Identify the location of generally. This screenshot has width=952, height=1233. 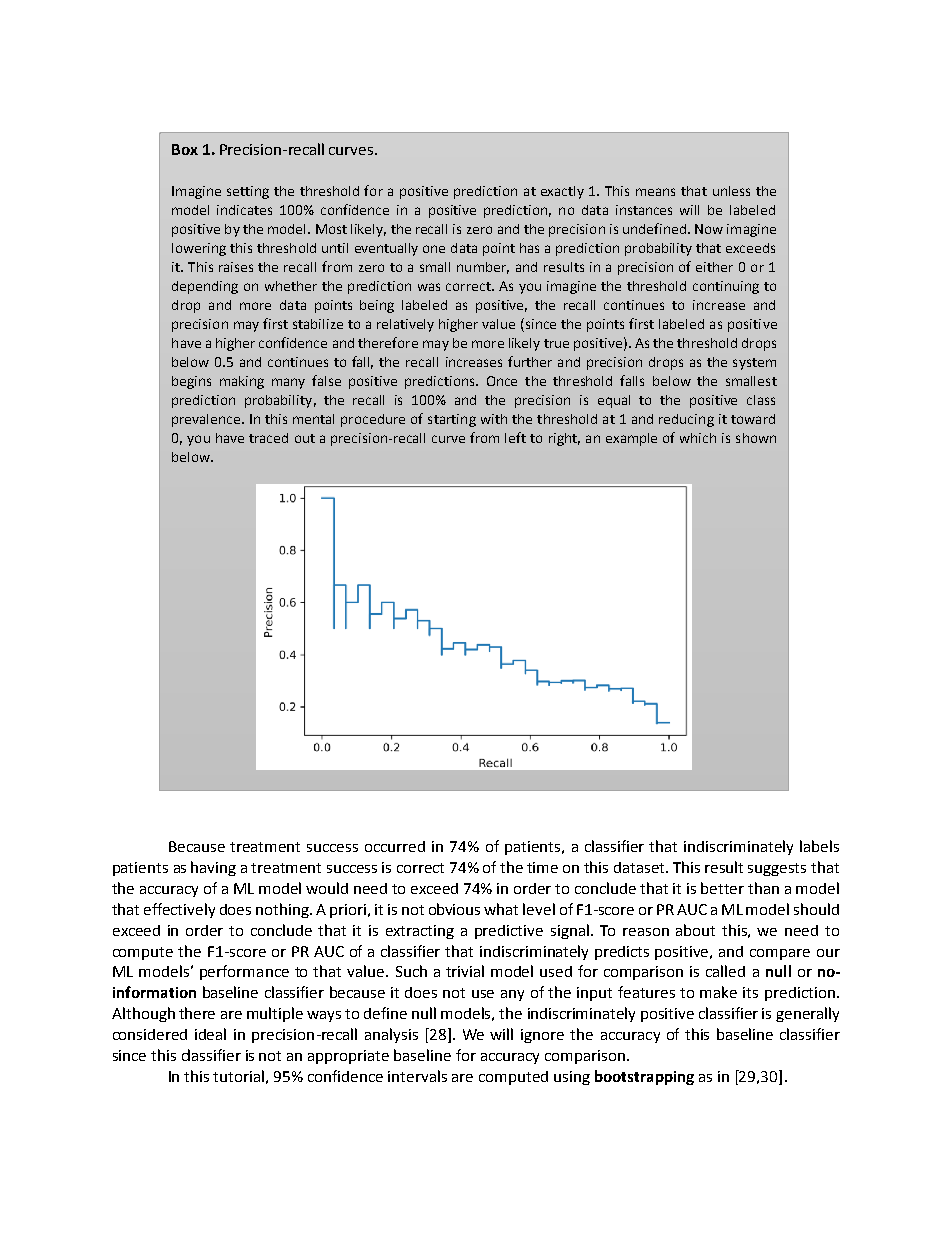
(807, 1014).
